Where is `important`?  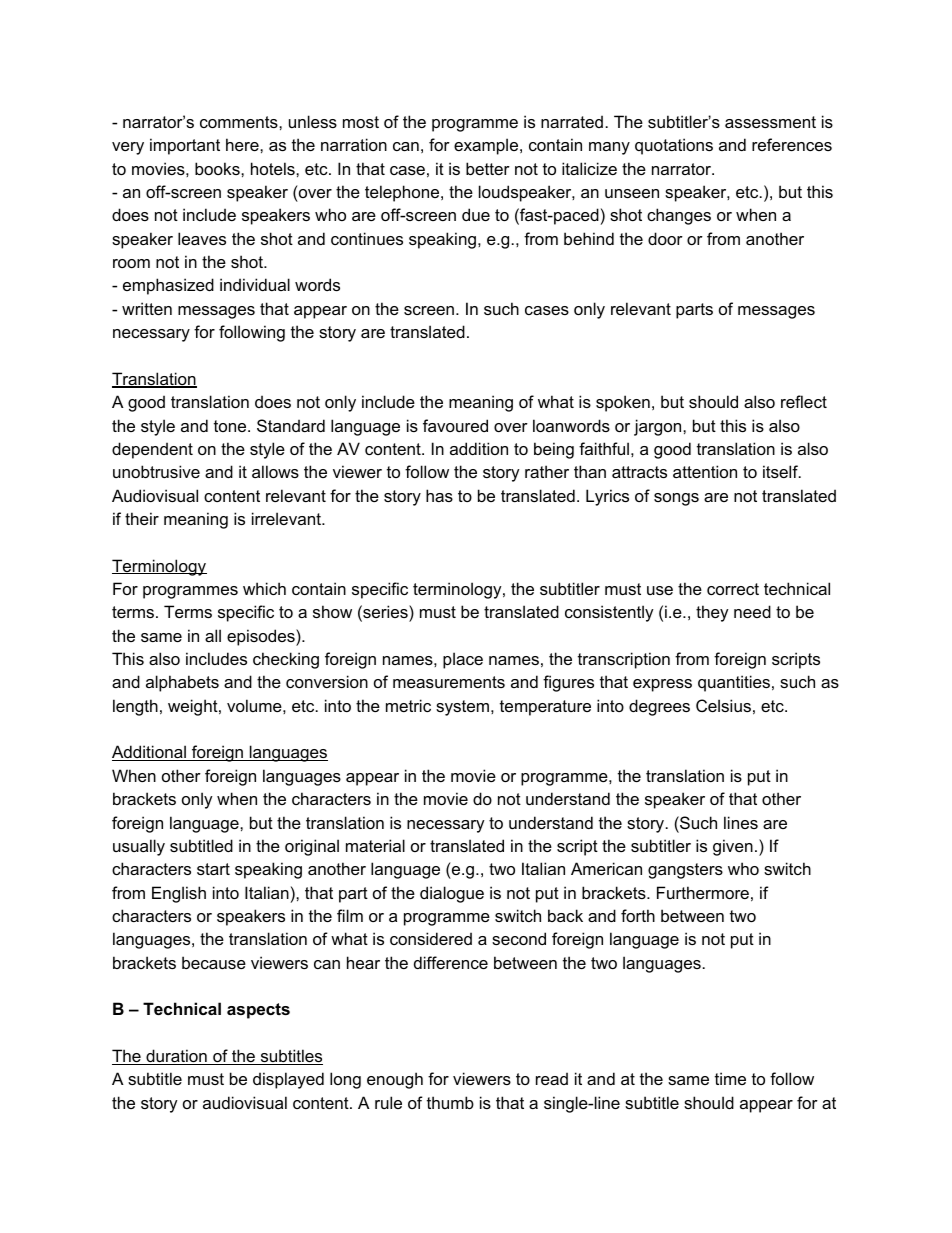
important is located at coordinates (185, 146).
